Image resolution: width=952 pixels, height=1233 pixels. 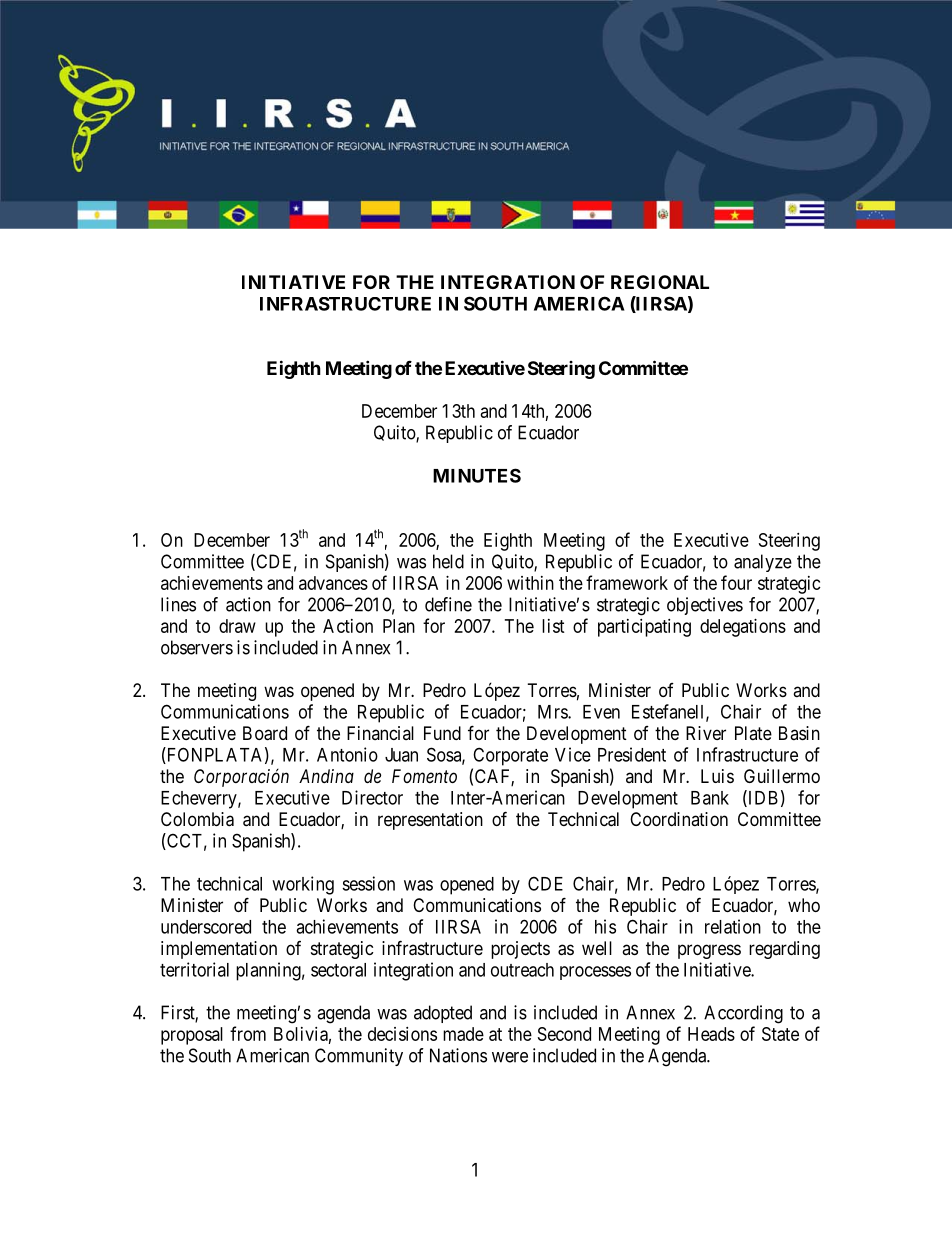 What do you see at coordinates (705, 606) in the page?
I see `objectives` at bounding box center [705, 606].
